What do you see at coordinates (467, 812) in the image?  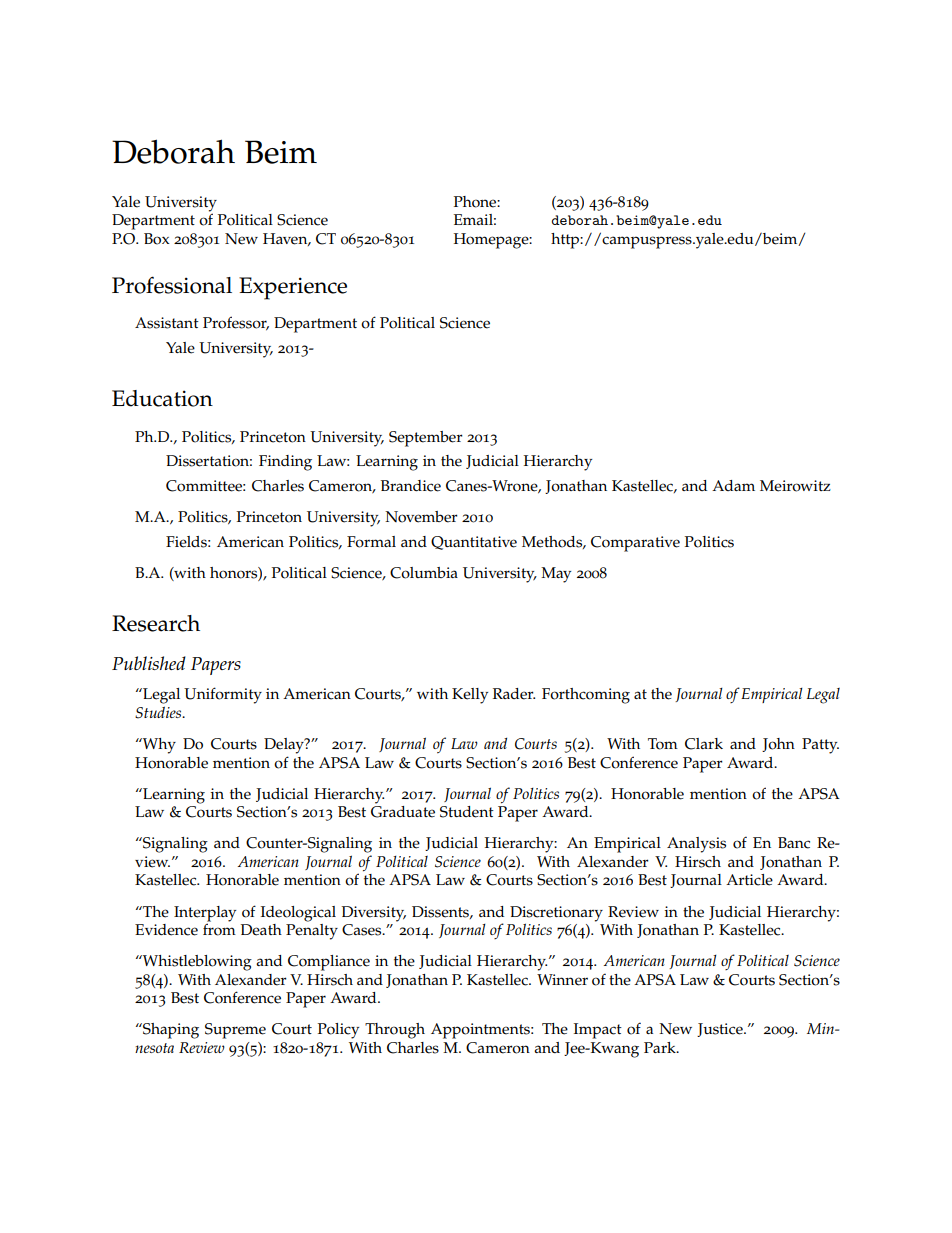 I see `Student` at bounding box center [467, 812].
